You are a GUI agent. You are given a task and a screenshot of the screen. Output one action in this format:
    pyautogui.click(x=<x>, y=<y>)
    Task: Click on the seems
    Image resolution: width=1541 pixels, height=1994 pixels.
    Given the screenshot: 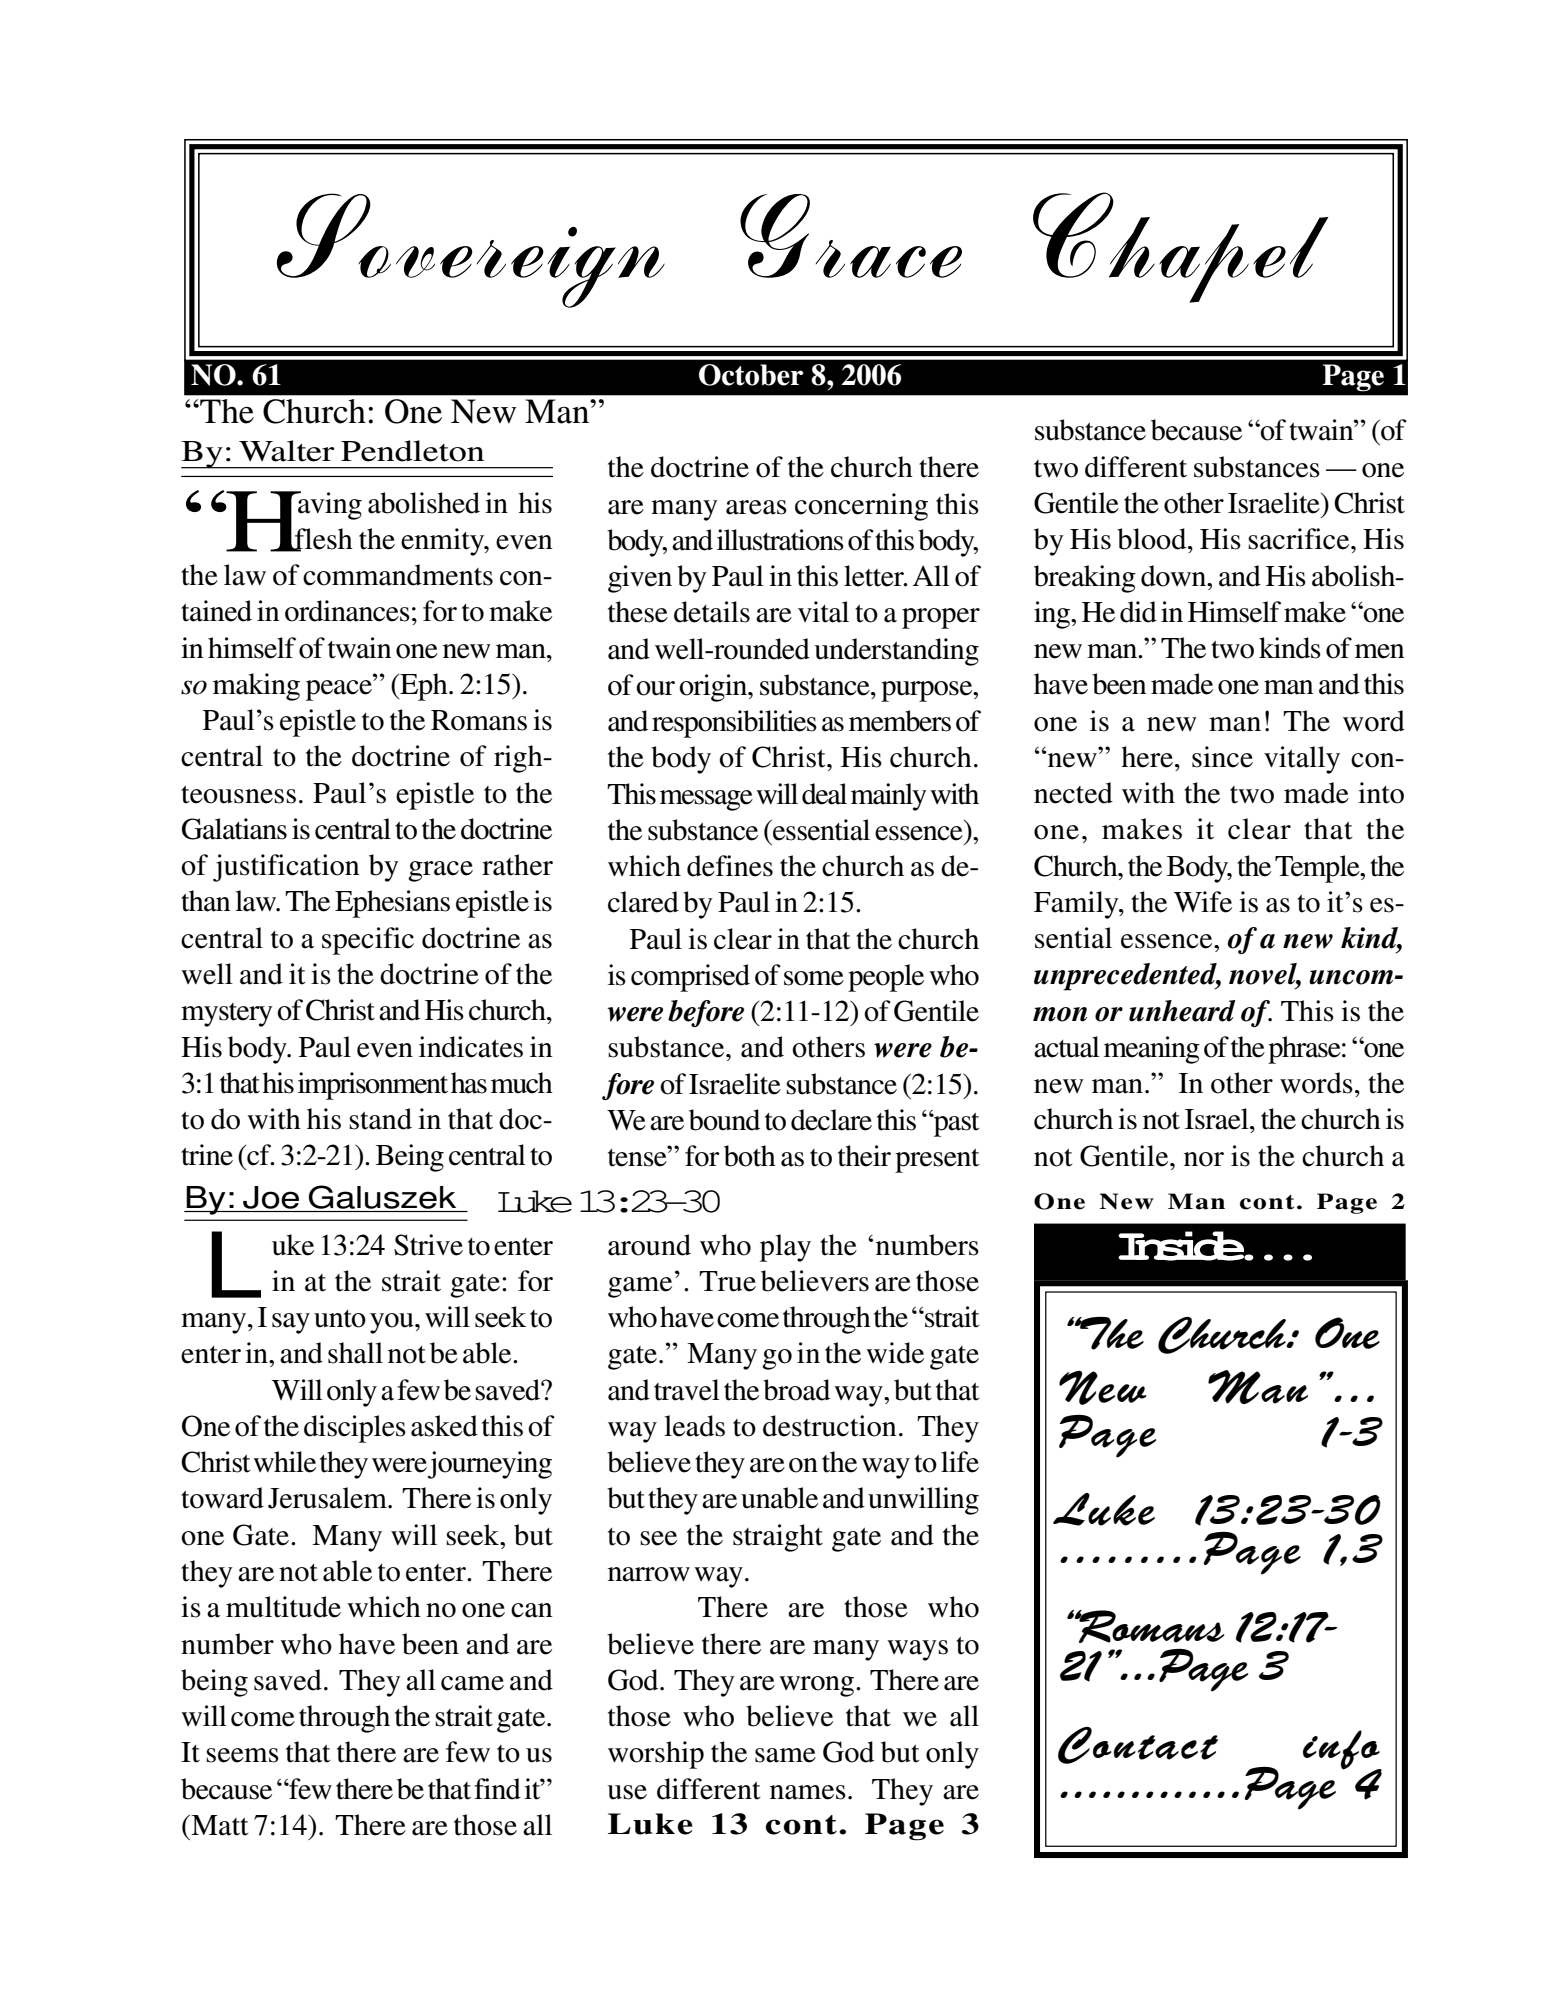 What is the action you would take?
    pyautogui.click(x=242, y=1755)
